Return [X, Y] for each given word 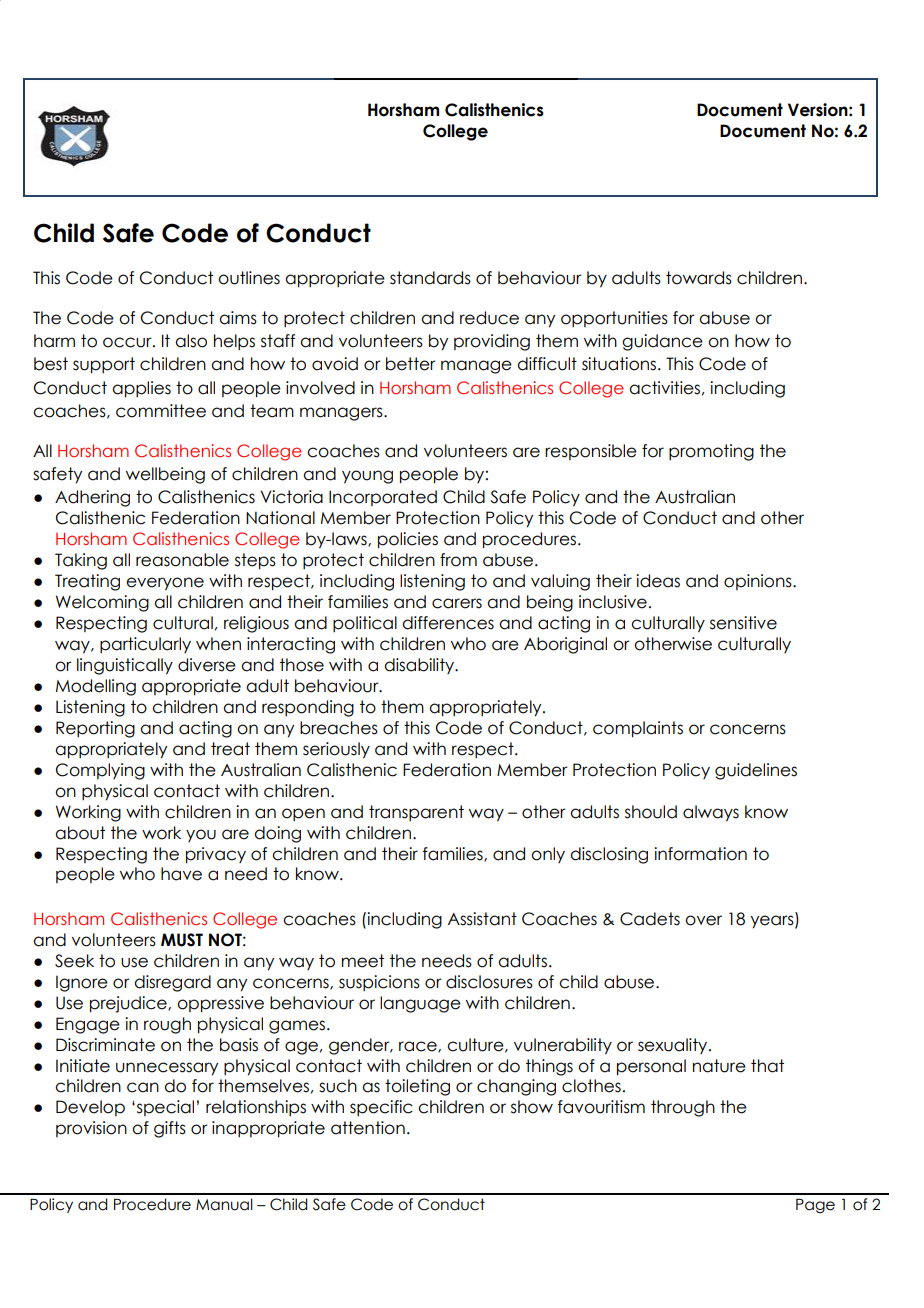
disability [420, 666]
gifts [170, 1129]
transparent [416, 813]
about [80, 833]
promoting [711, 452]
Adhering [92, 498]
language [420, 1004]
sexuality [674, 1046]
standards [430, 278]
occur [128, 342]
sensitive [743, 623]
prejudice [129, 1004]
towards [699, 278]
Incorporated [383, 498]
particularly [145, 645]
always [711, 813]
